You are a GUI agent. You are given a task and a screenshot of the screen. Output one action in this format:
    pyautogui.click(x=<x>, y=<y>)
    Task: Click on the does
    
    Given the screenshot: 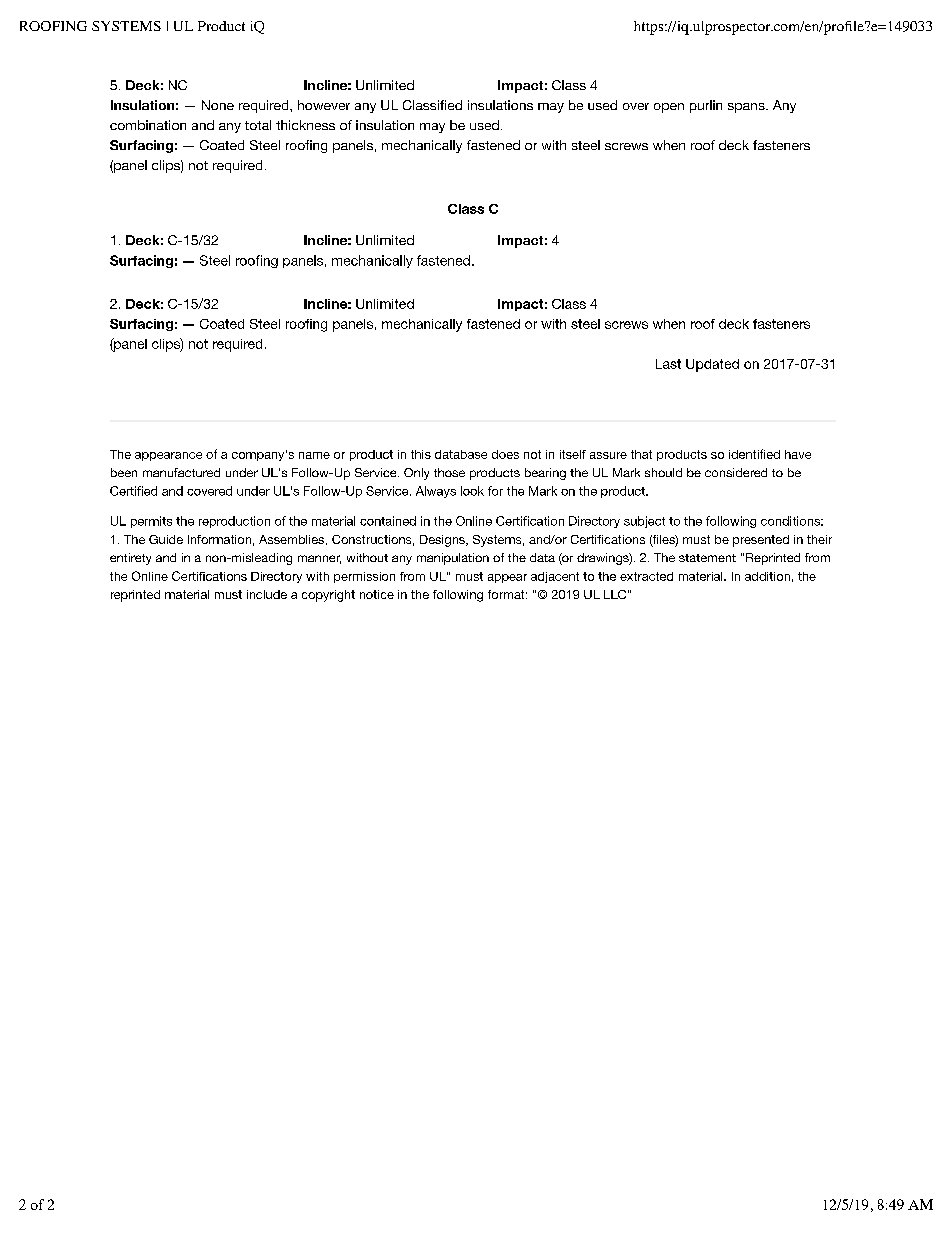 What is the action you would take?
    pyautogui.click(x=505, y=454)
